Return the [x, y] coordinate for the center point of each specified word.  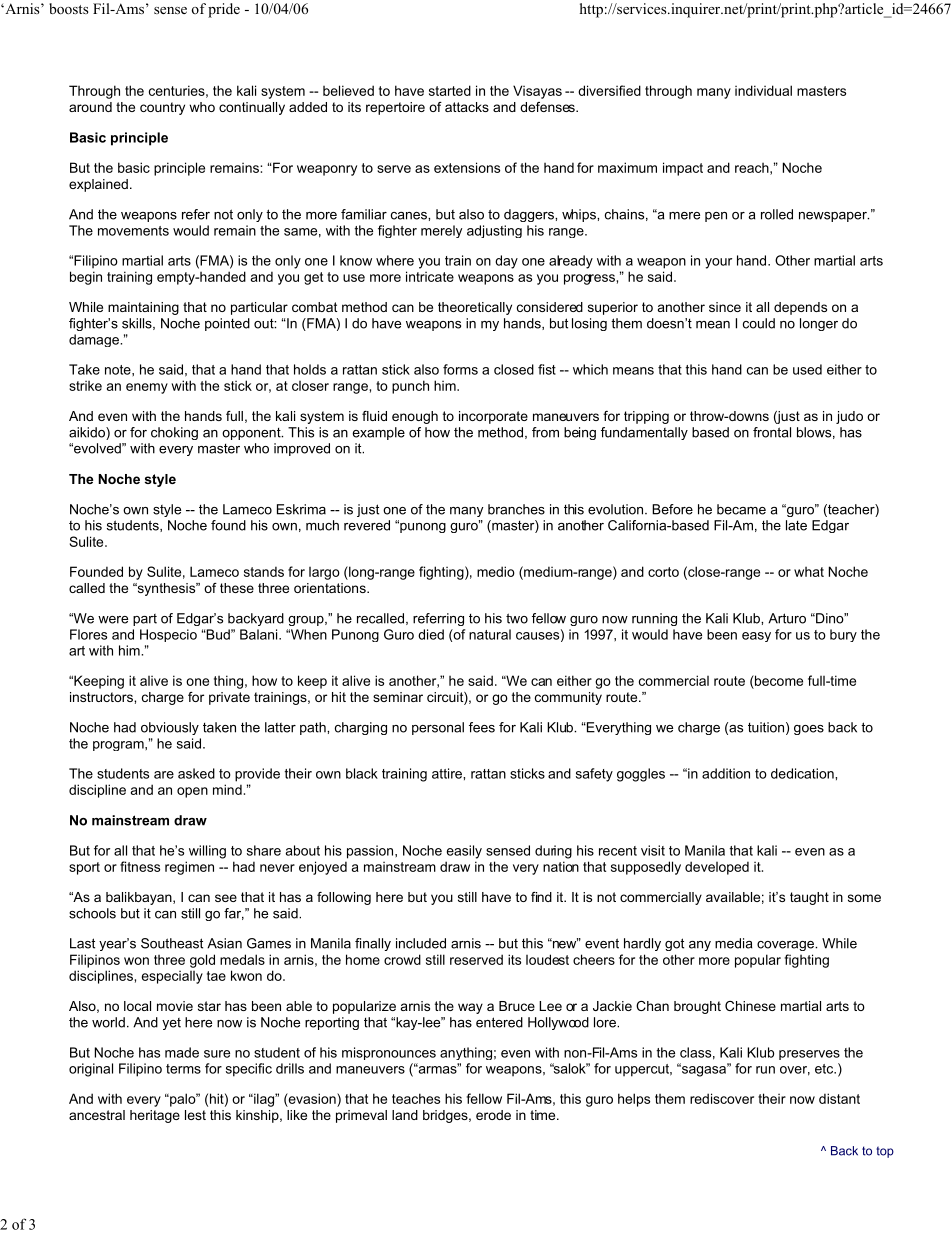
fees [482, 727]
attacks [467, 107]
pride [224, 10]
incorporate [493, 417]
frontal [772, 432]
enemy [147, 388]
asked [196, 773]
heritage [155, 1116]
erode [493, 1115]
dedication [803, 773]
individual [763, 90]
